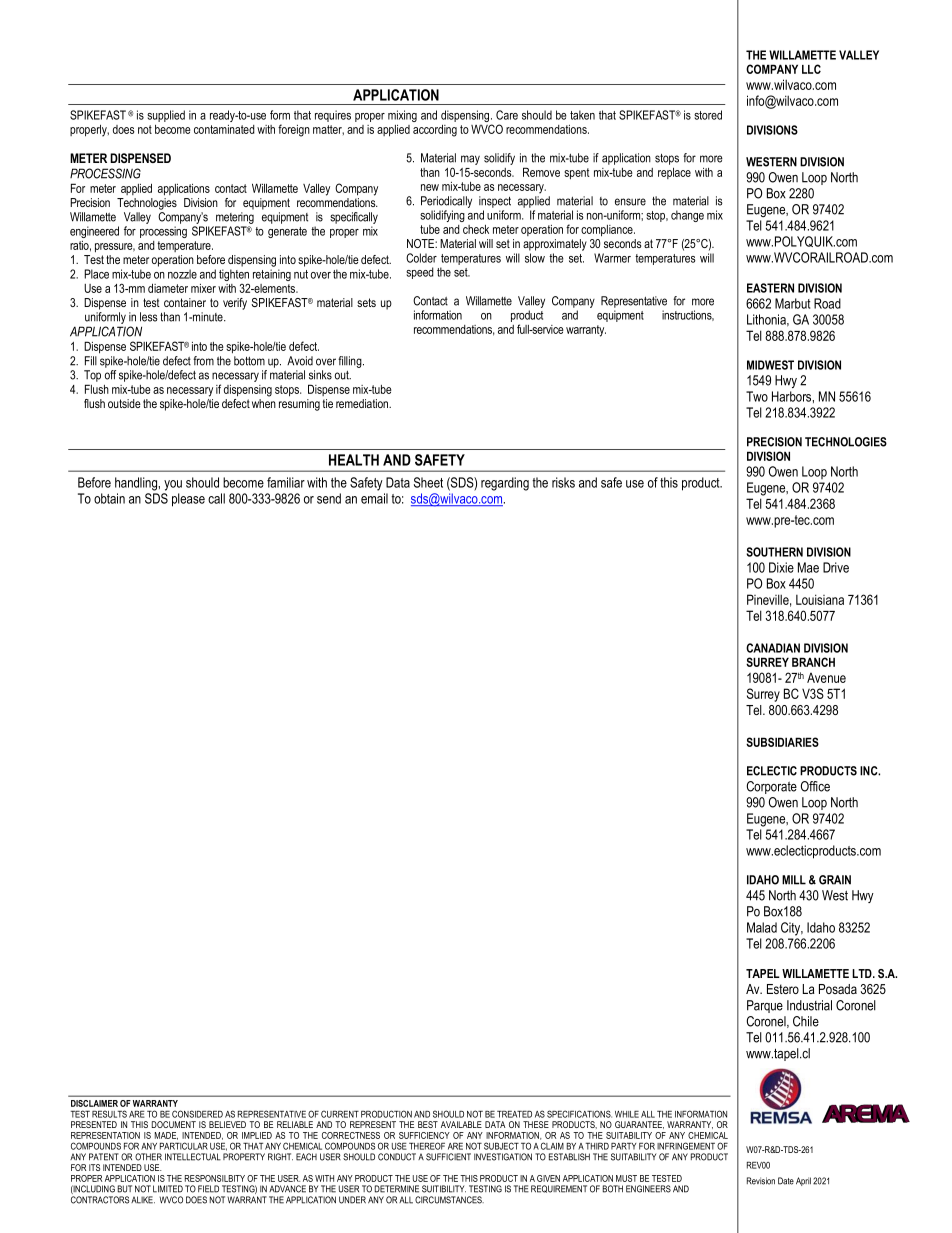 This page has height=1233, width=952. Describe the element at coordinates (507, 115) in the page. I see `Care` at that location.
